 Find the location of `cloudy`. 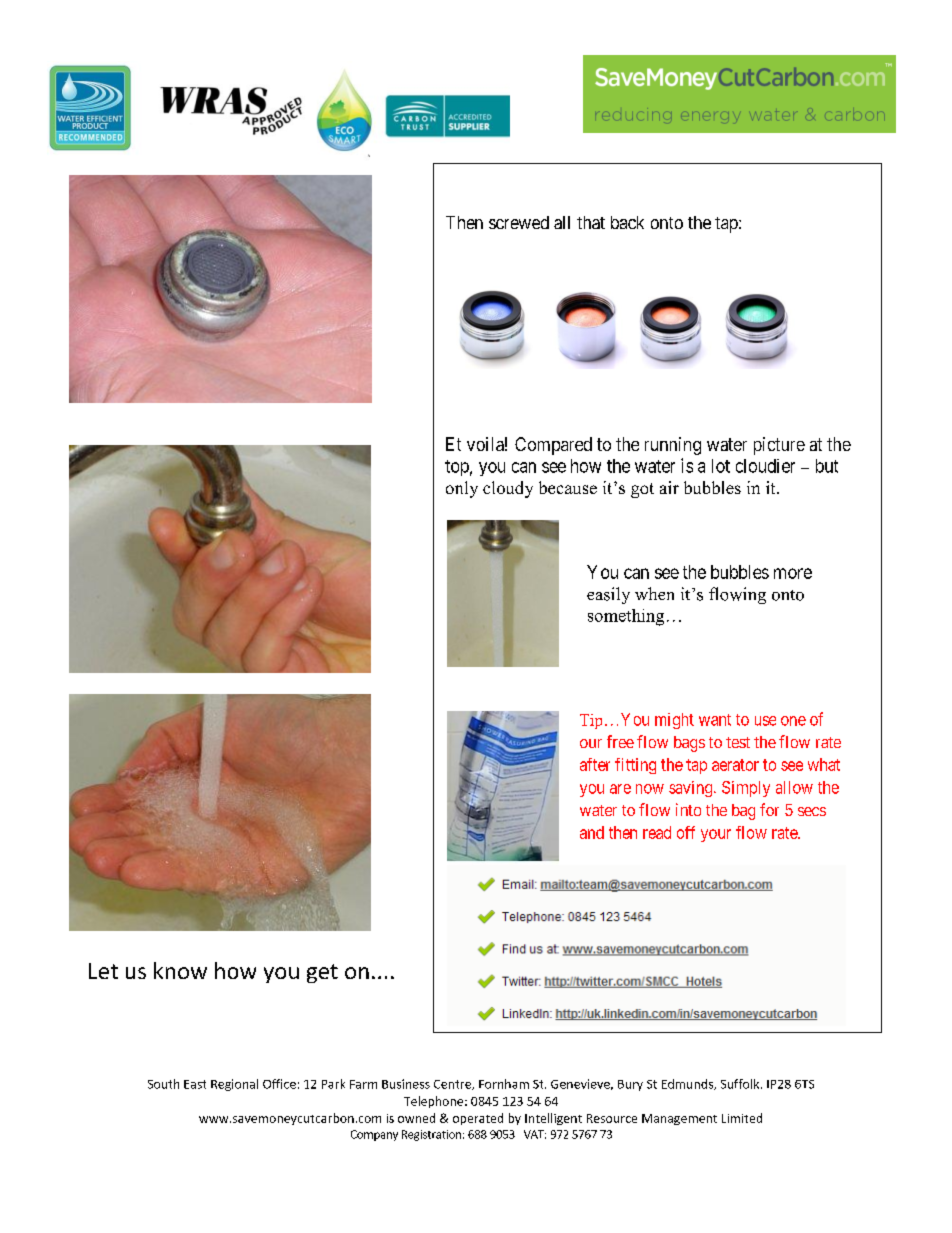

cloudy is located at coordinates (508, 489).
